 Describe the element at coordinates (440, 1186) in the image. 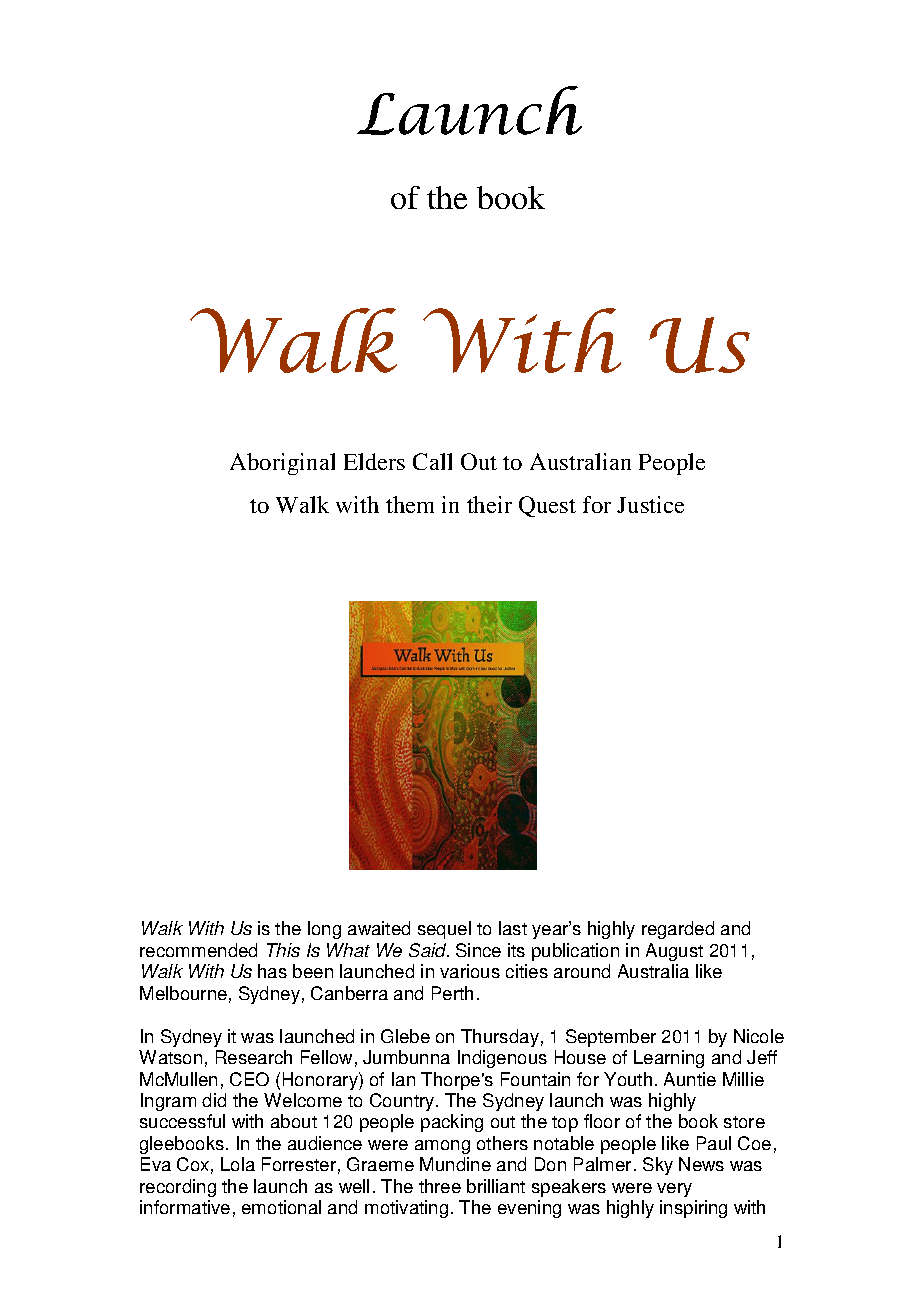

I see `three` at that location.
